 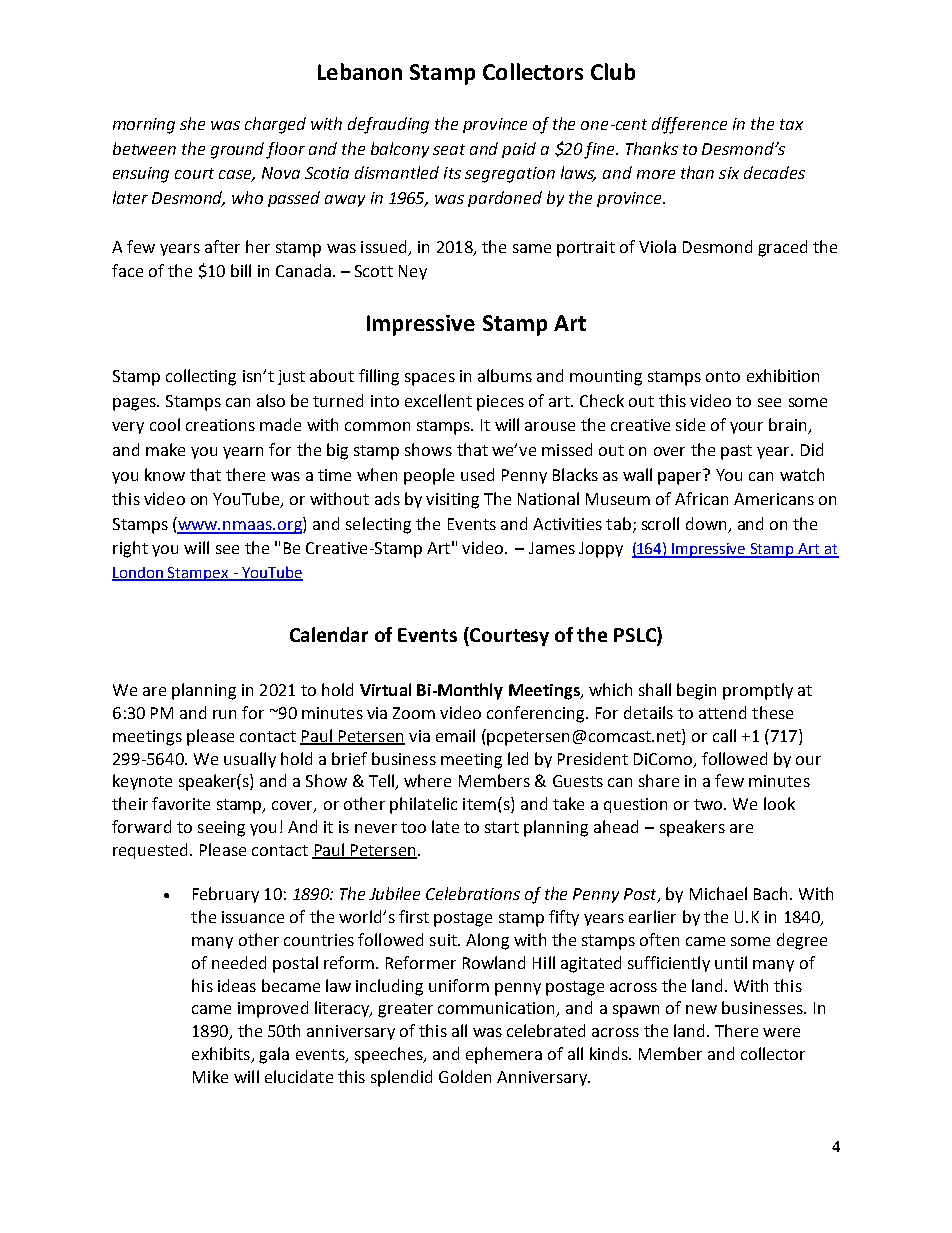 I want to click on excellent, so click(x=438, y=400).
